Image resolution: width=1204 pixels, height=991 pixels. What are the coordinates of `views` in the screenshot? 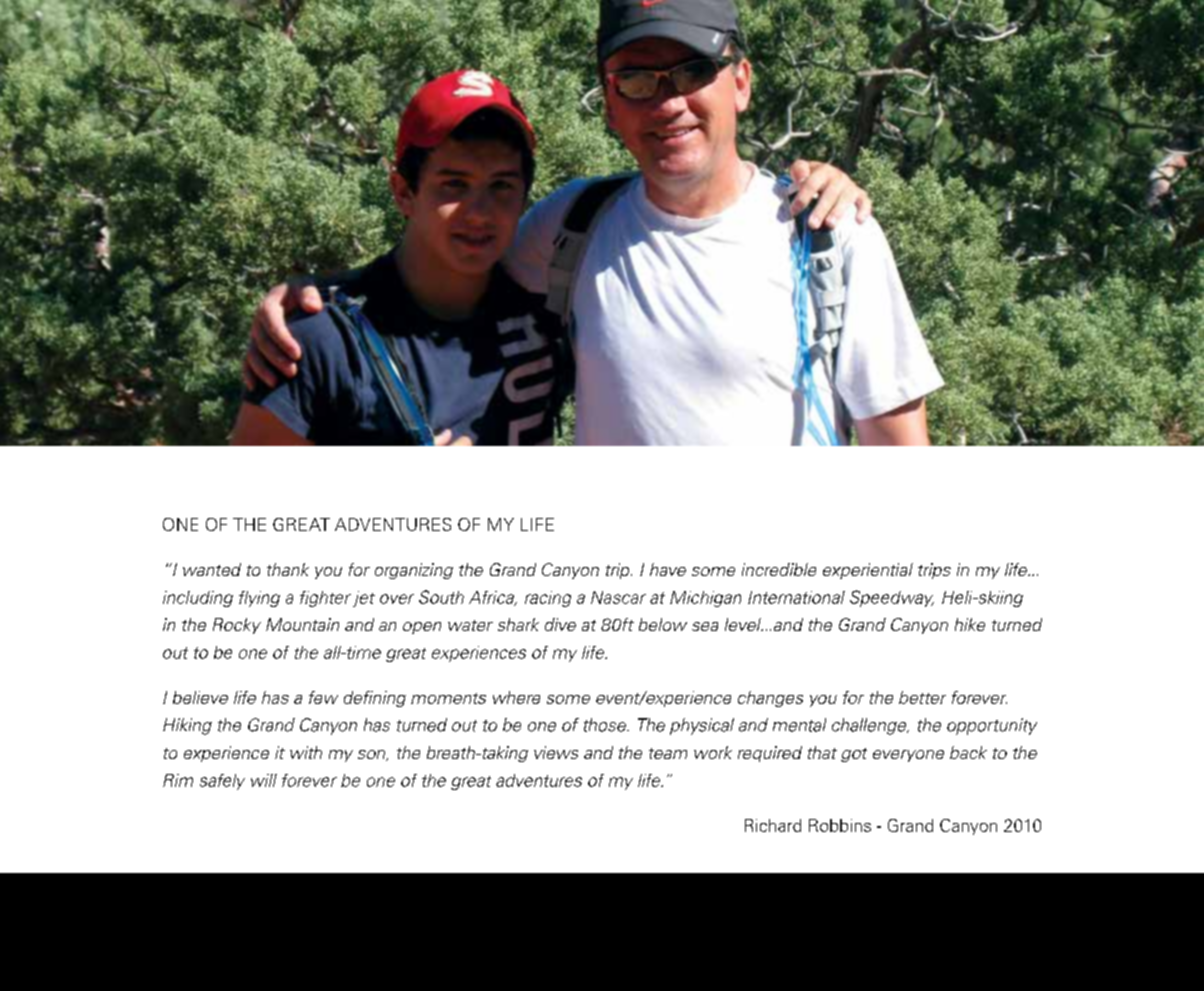 It's located at (556, 752).
